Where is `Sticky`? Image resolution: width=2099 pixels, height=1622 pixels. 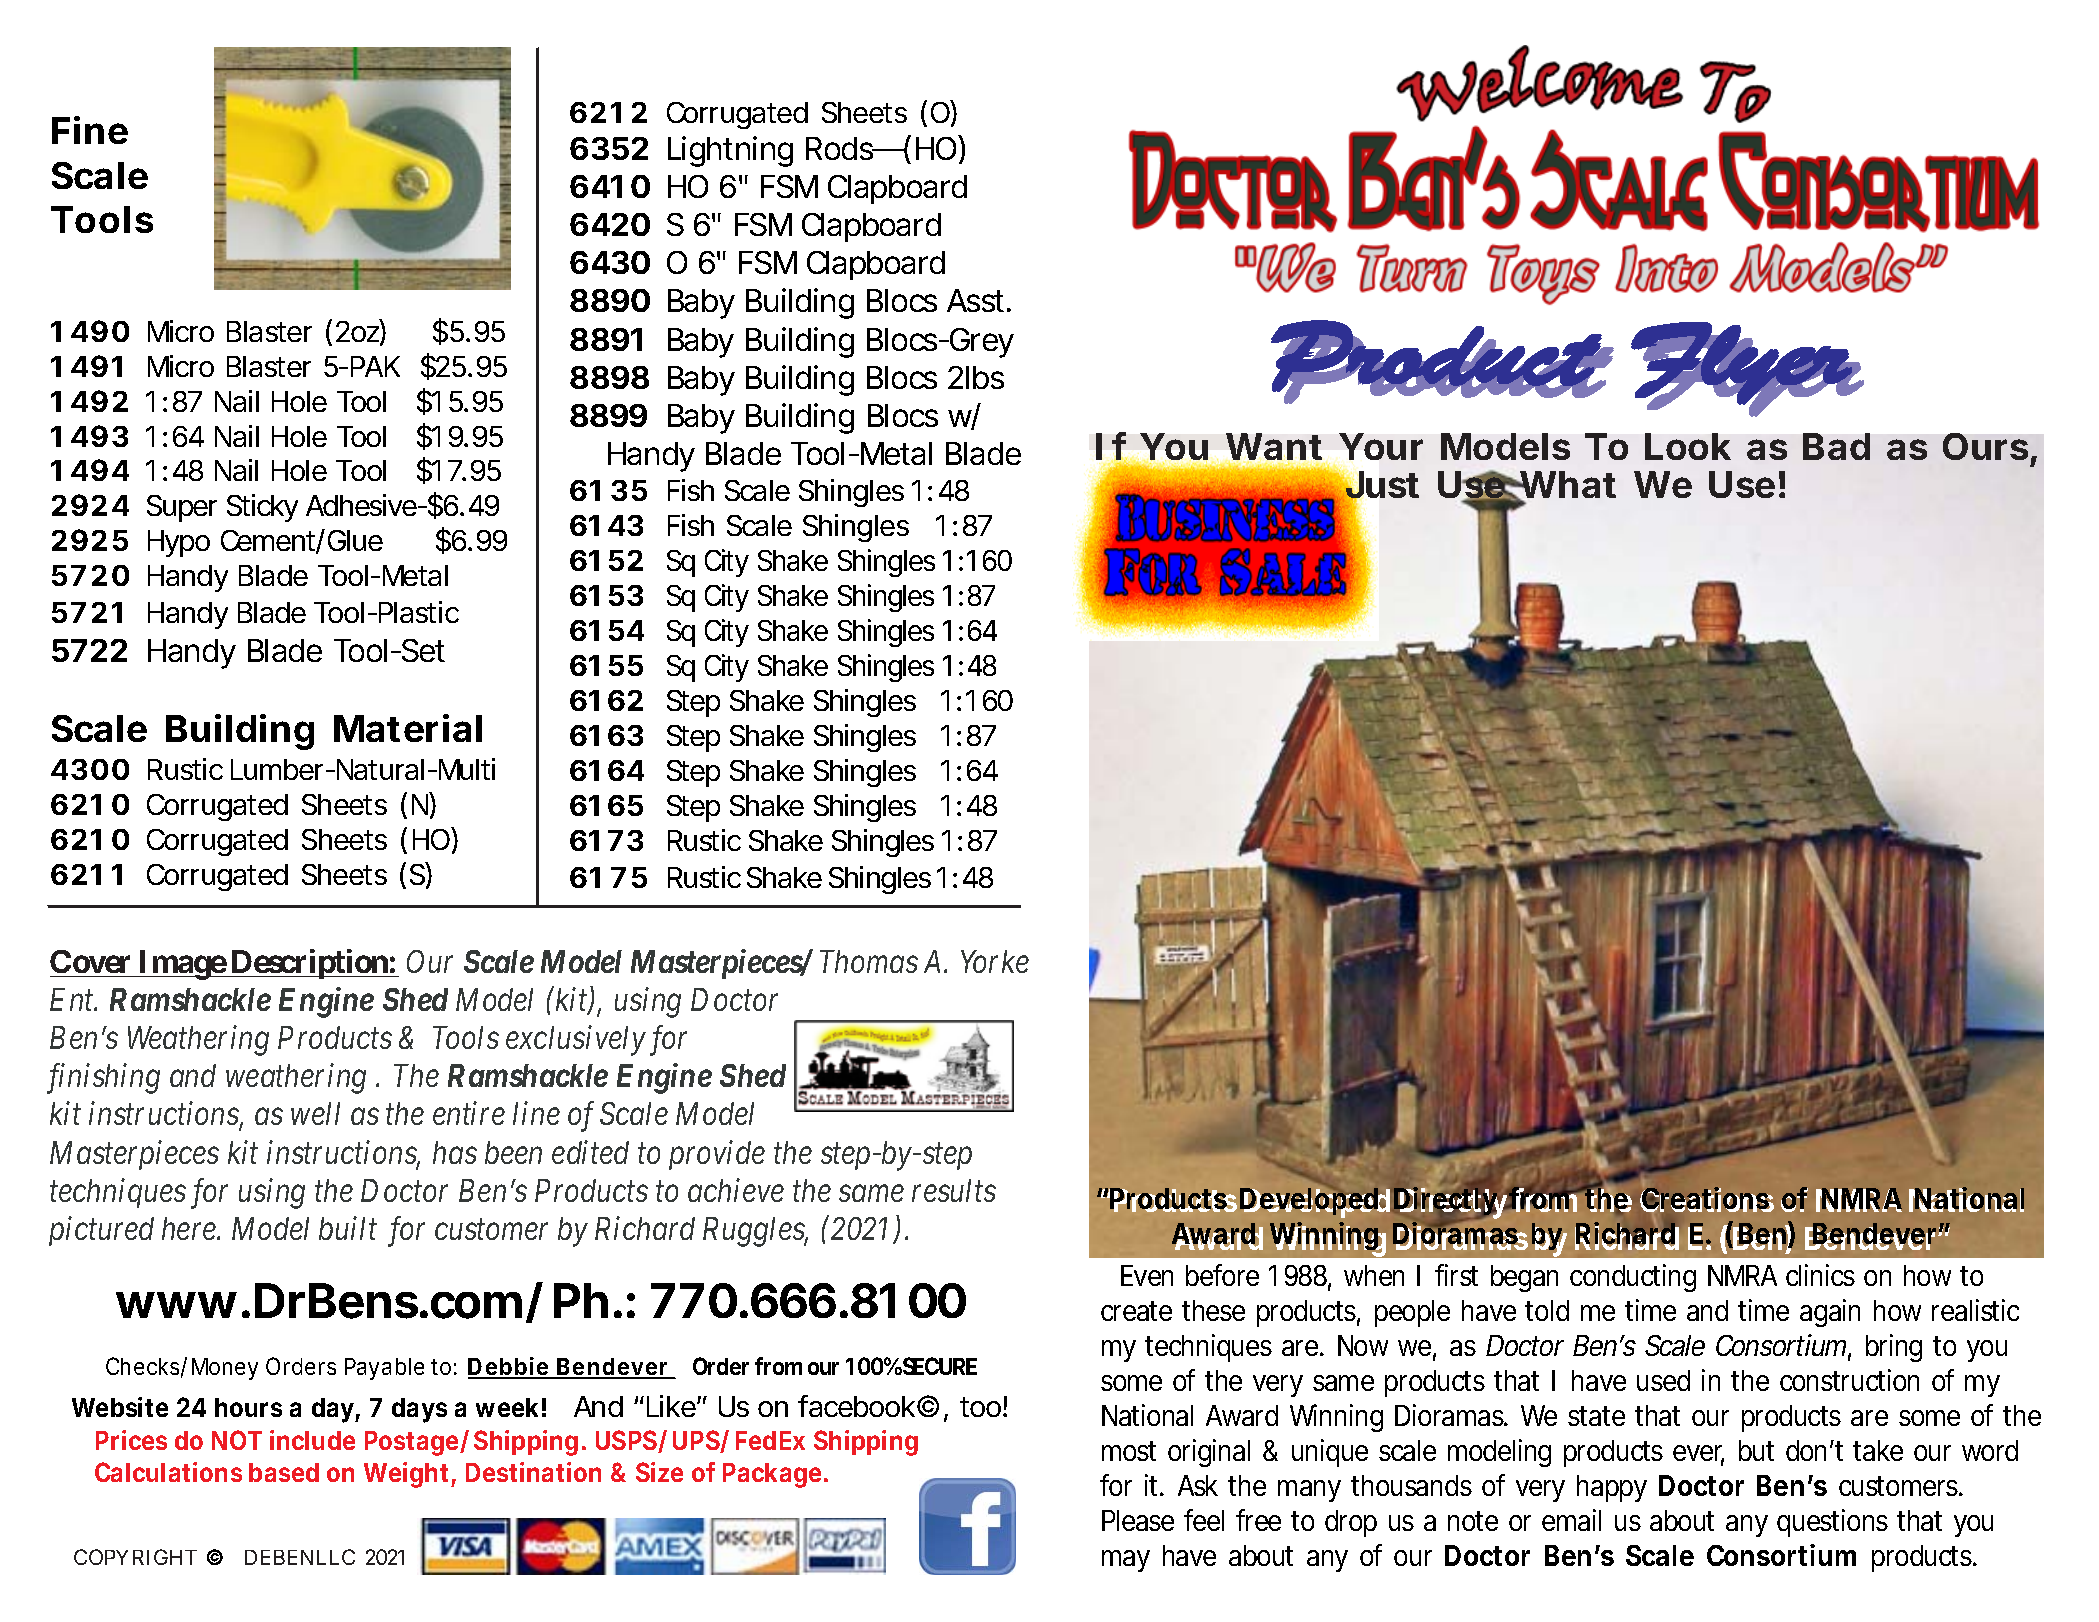 Sticky is located at coordinates (262, 508).
